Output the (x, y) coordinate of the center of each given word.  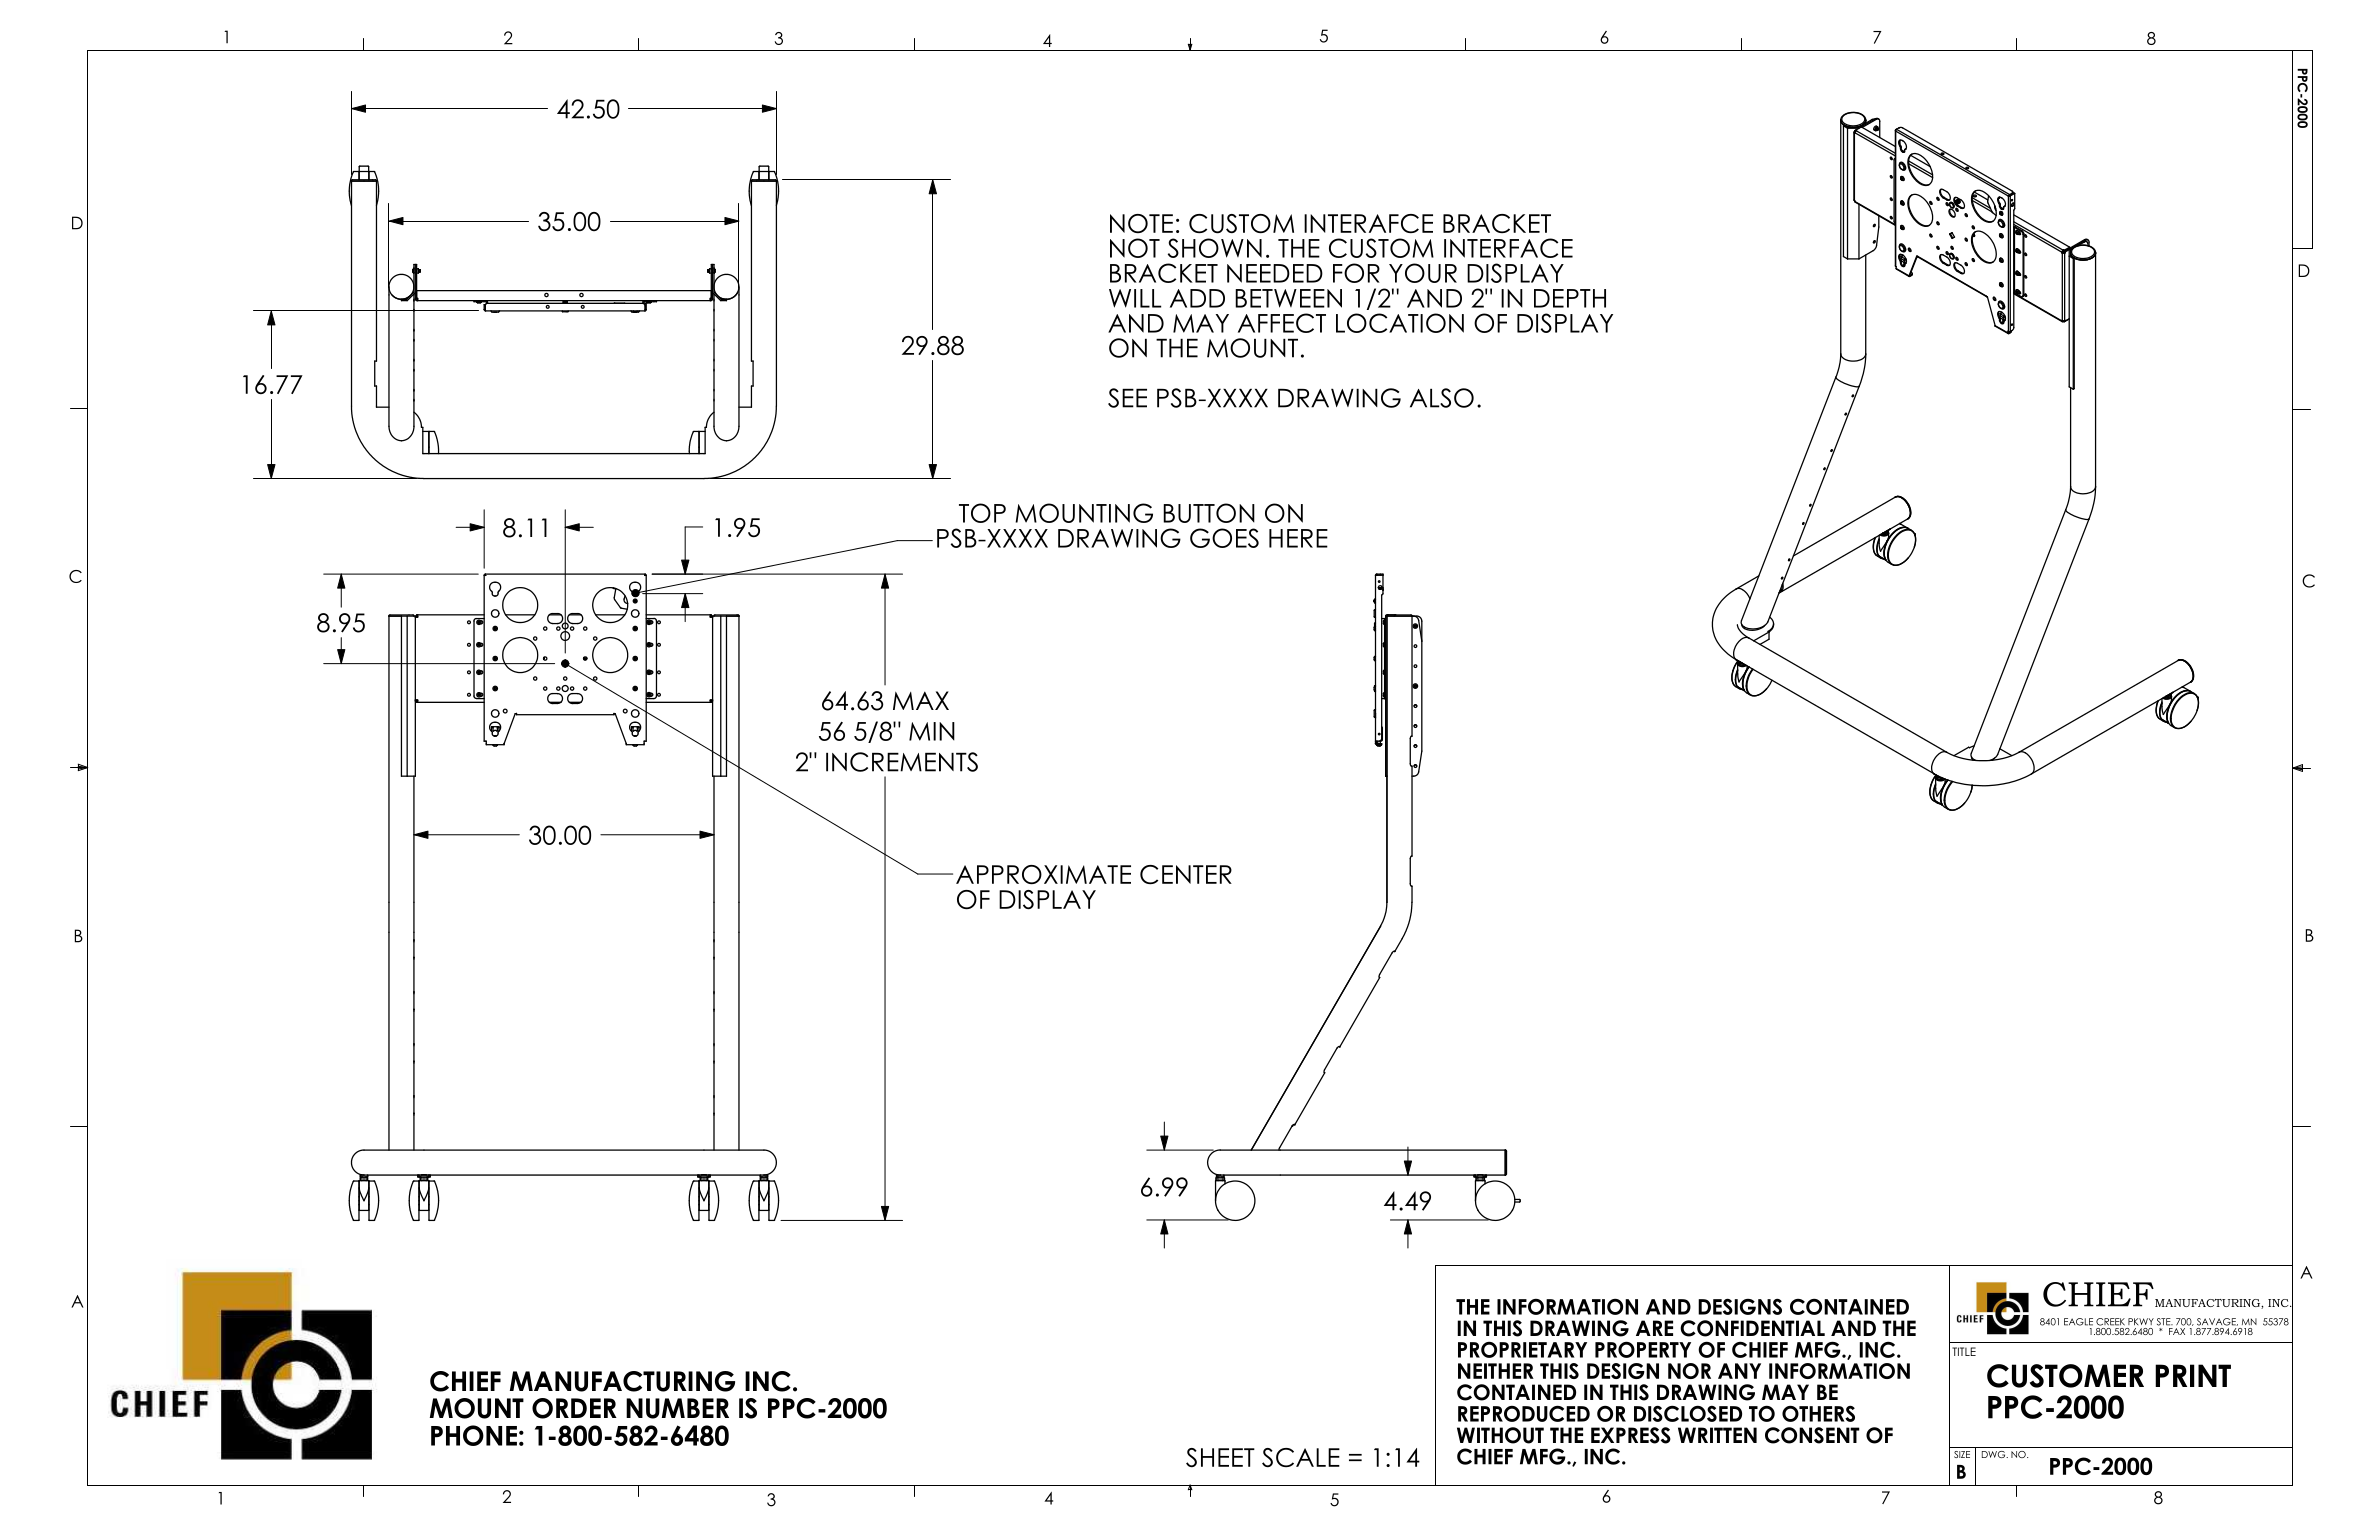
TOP (982, 513)
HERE (1298, 538)
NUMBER (677, 1408)
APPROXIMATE (1043, 875)
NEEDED (1275, 273)
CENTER (1186, 875)
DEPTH (1570, 298)
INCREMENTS (902, 762)
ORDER (574, 1408)
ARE (1654, 1328)
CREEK (2110, 1322)
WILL (1135, 298)
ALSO (1442, 398)
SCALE (1301, 1457)
